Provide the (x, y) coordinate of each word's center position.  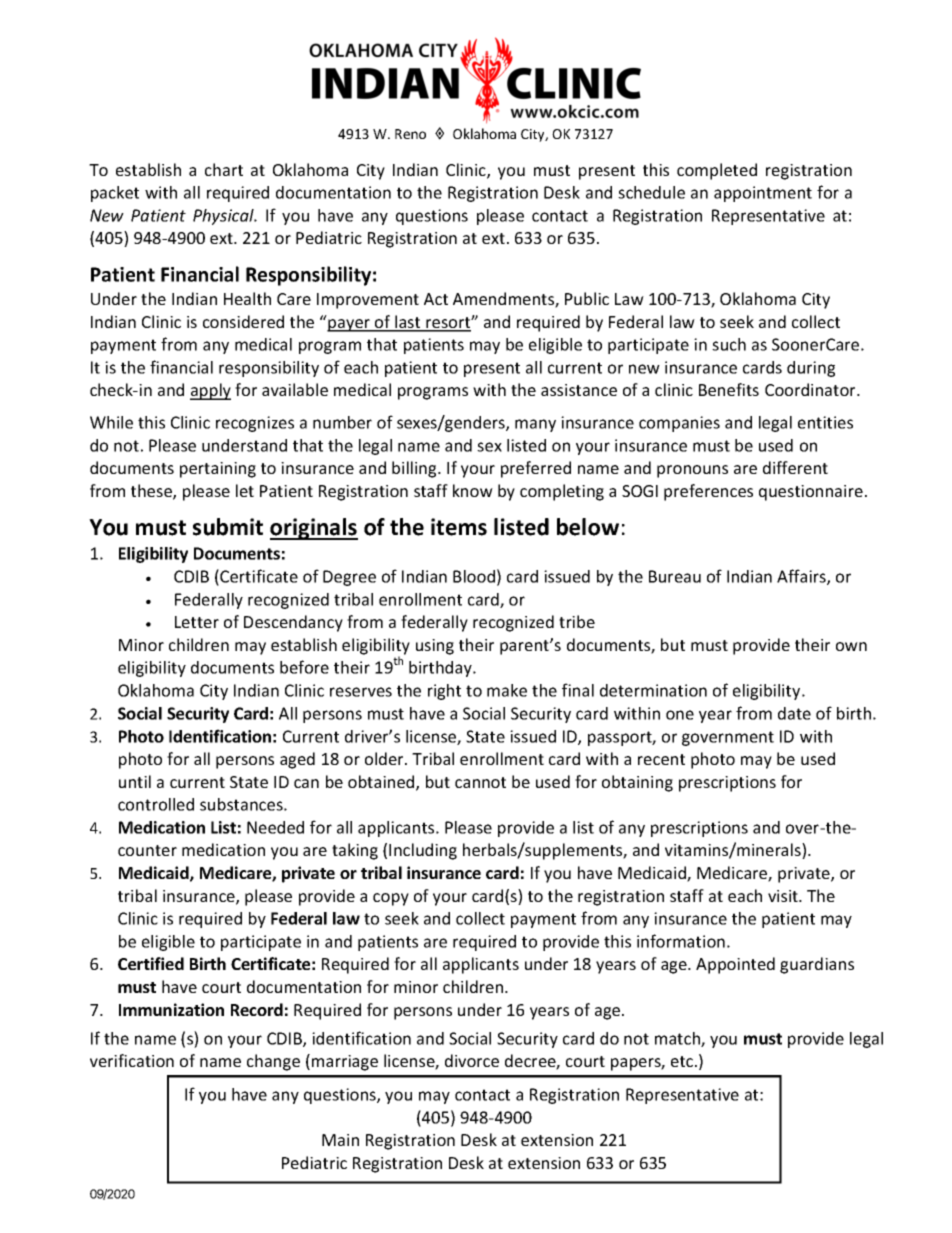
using (435, 647)
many (535, 425)
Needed (275, 827)
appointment (763, 194)
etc (683, 1061)
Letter (197, 622)
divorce (472, 1060)
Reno (410, 134)
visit (784, 896)
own (851, 646)
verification (132, 1060)
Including (423, 851)
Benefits (729, 389)
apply (210, 391)
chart (224, 169)
